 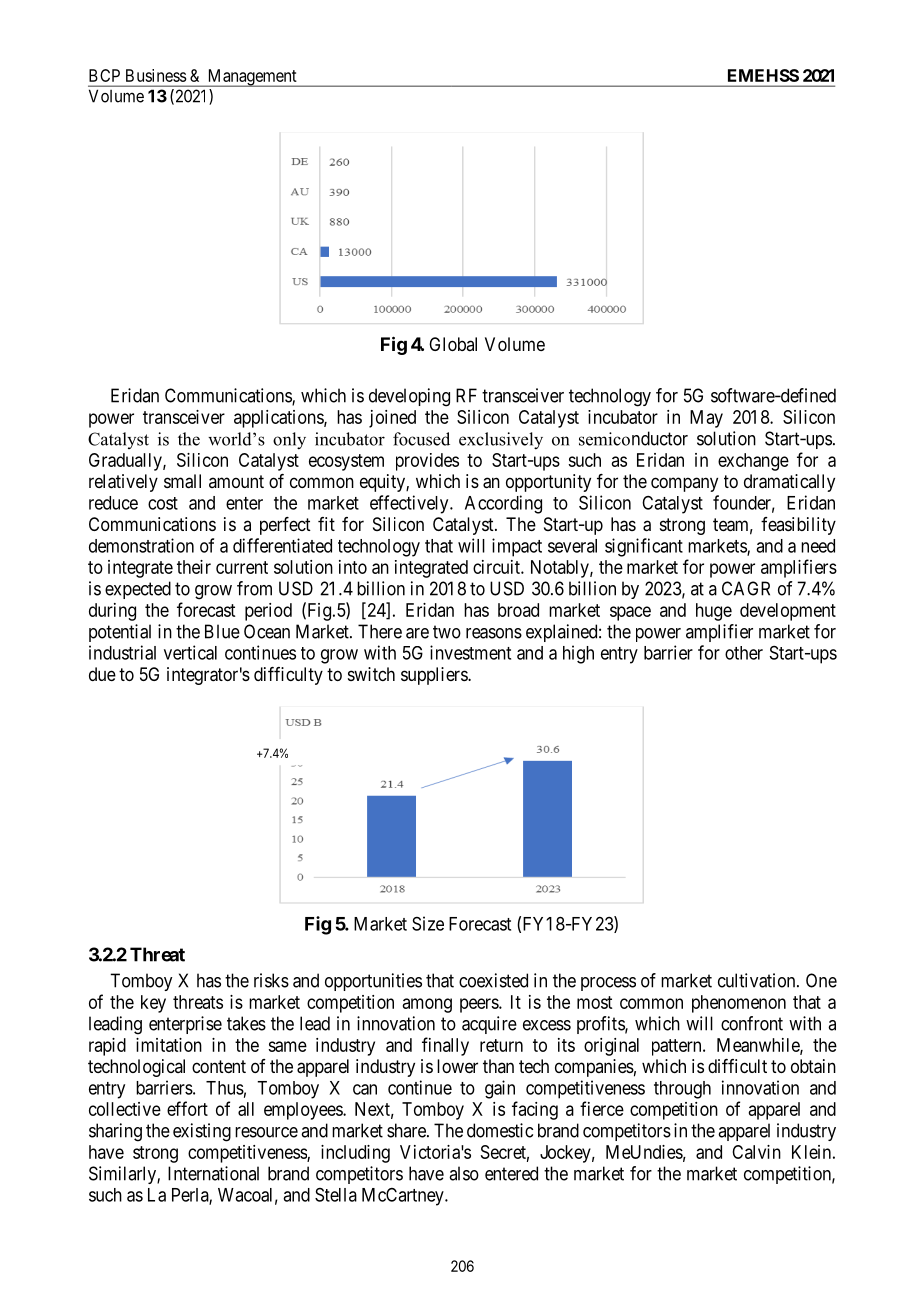 What do you see at coordinates (213, 1173) in the document?
I see `International` at bounding box center [213, 1173].
